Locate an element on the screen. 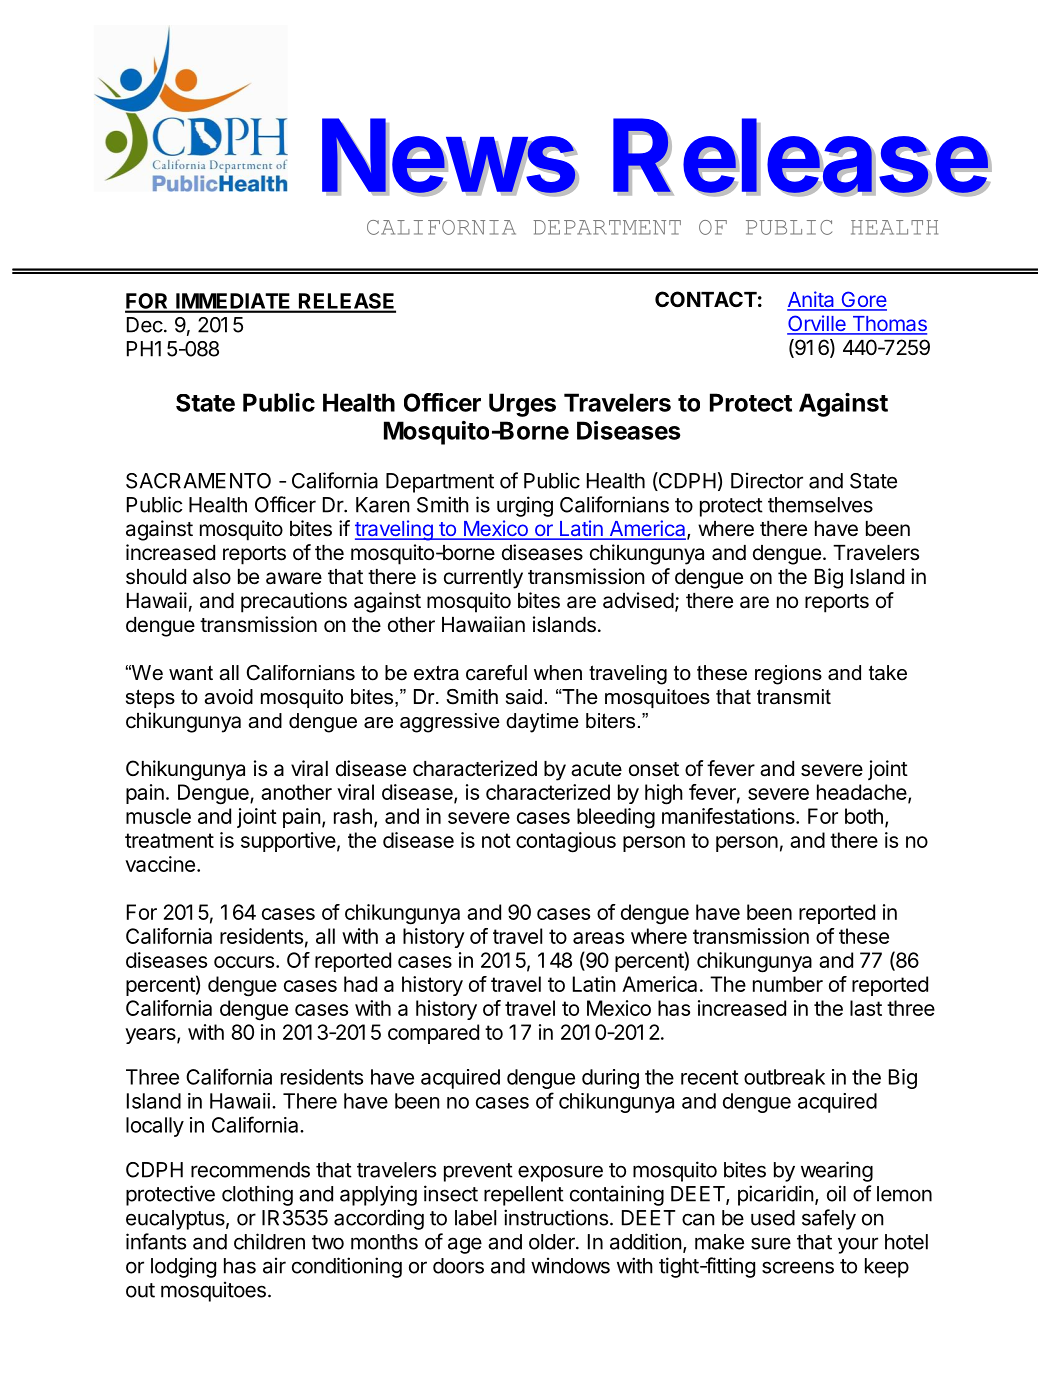  older is located at coordinates (553, 1242).
